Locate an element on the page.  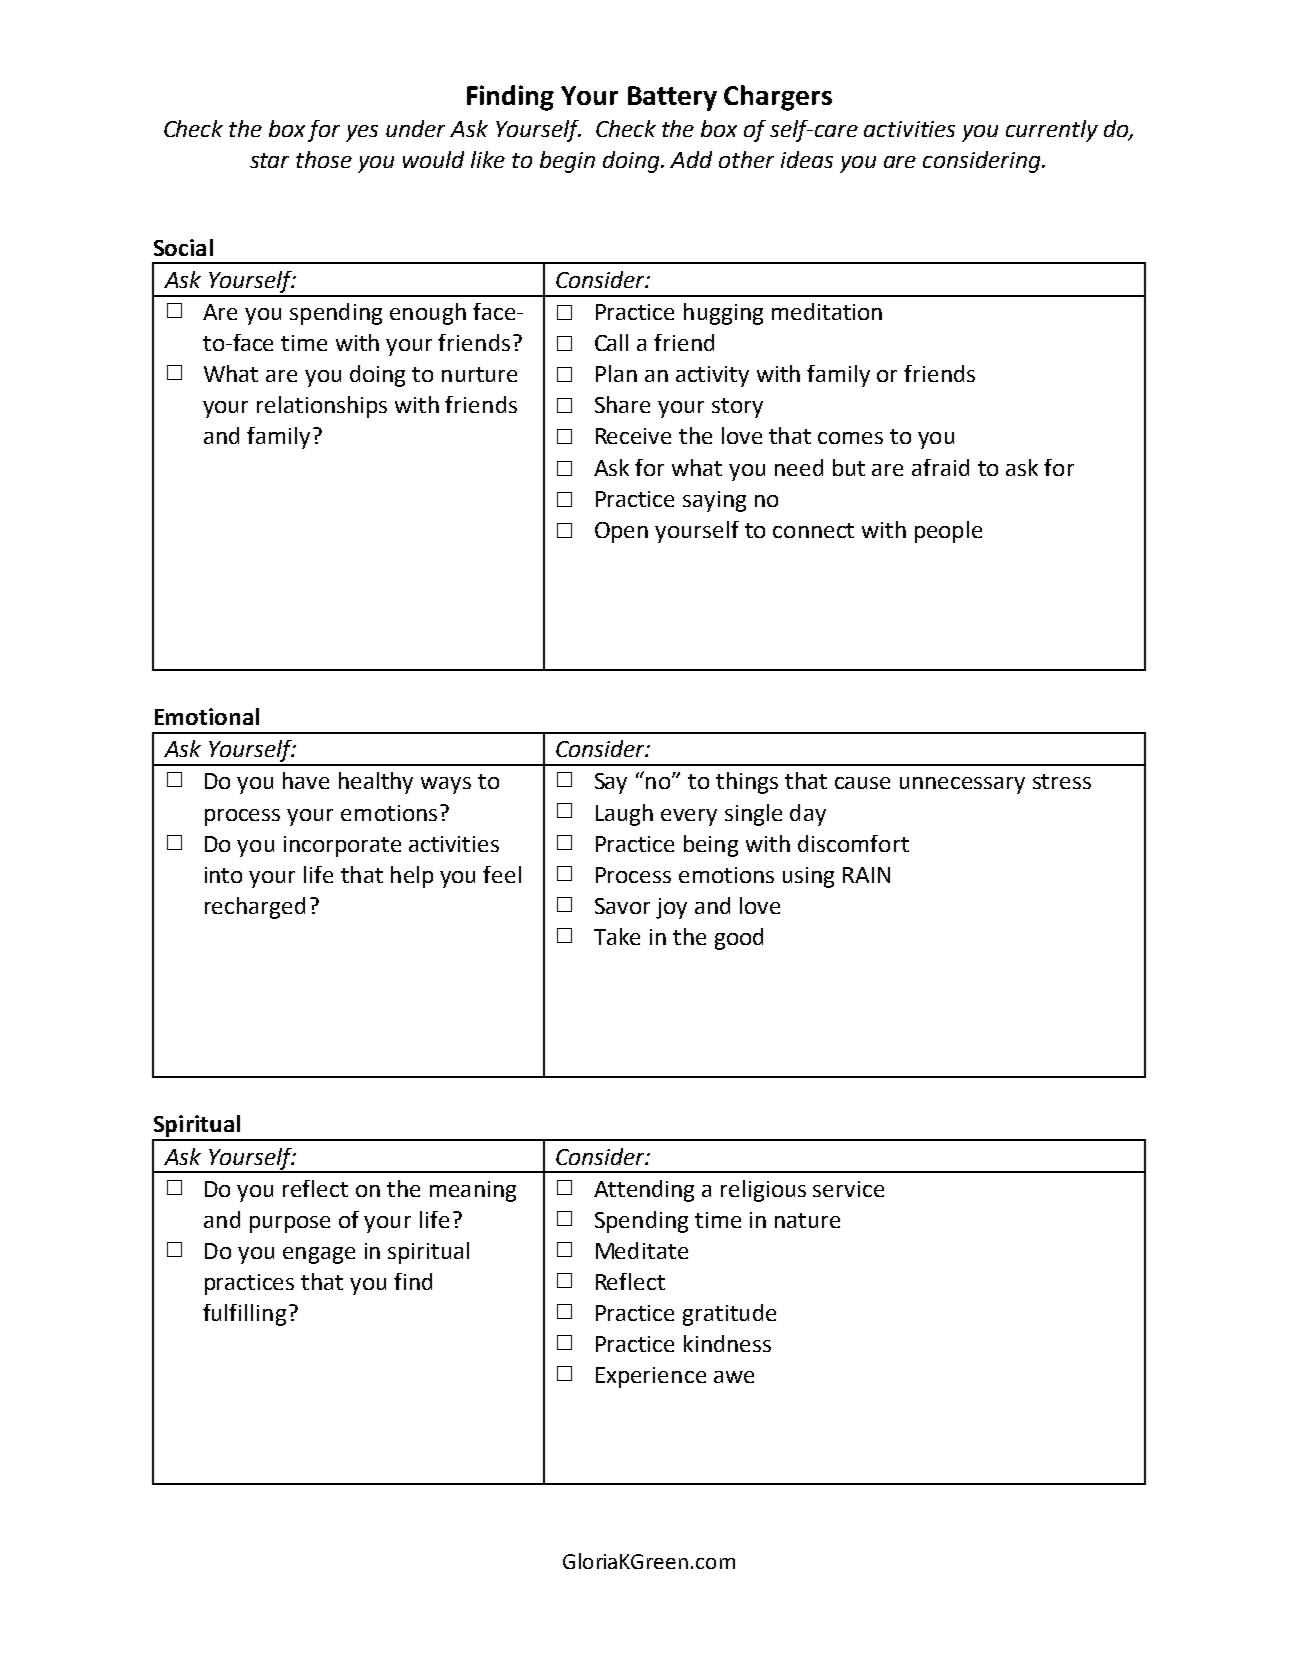
fulfilling is located at coordinates (244, 1315).
